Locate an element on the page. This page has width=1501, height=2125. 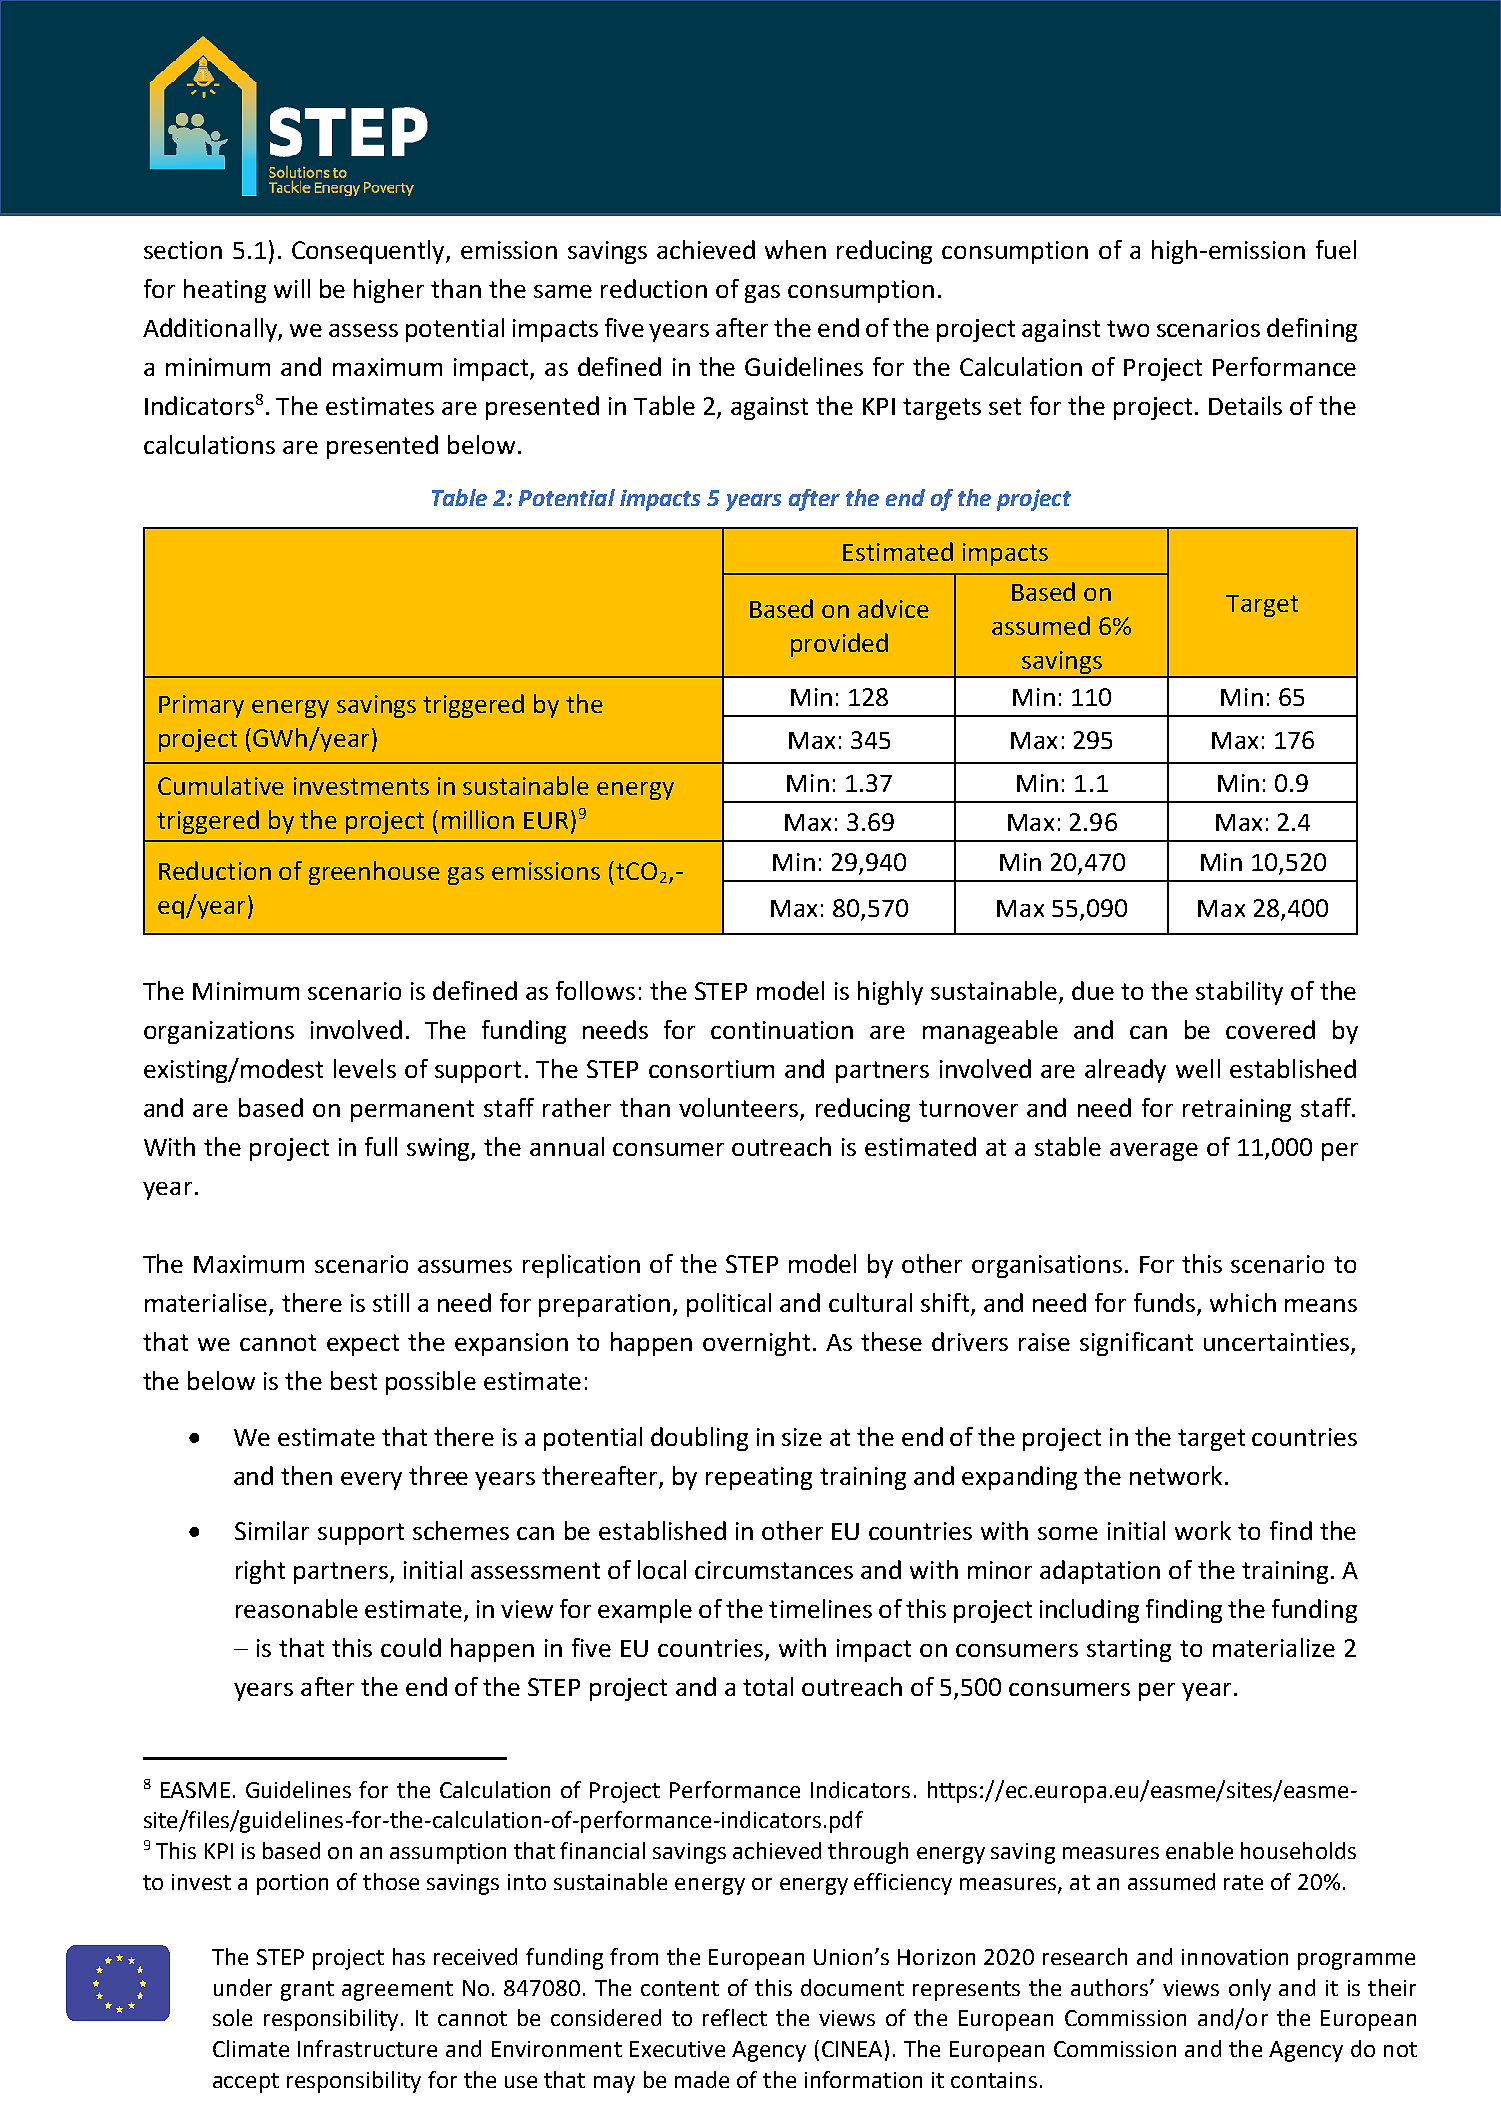
materialize is located at coordinates (1274, 1647).
